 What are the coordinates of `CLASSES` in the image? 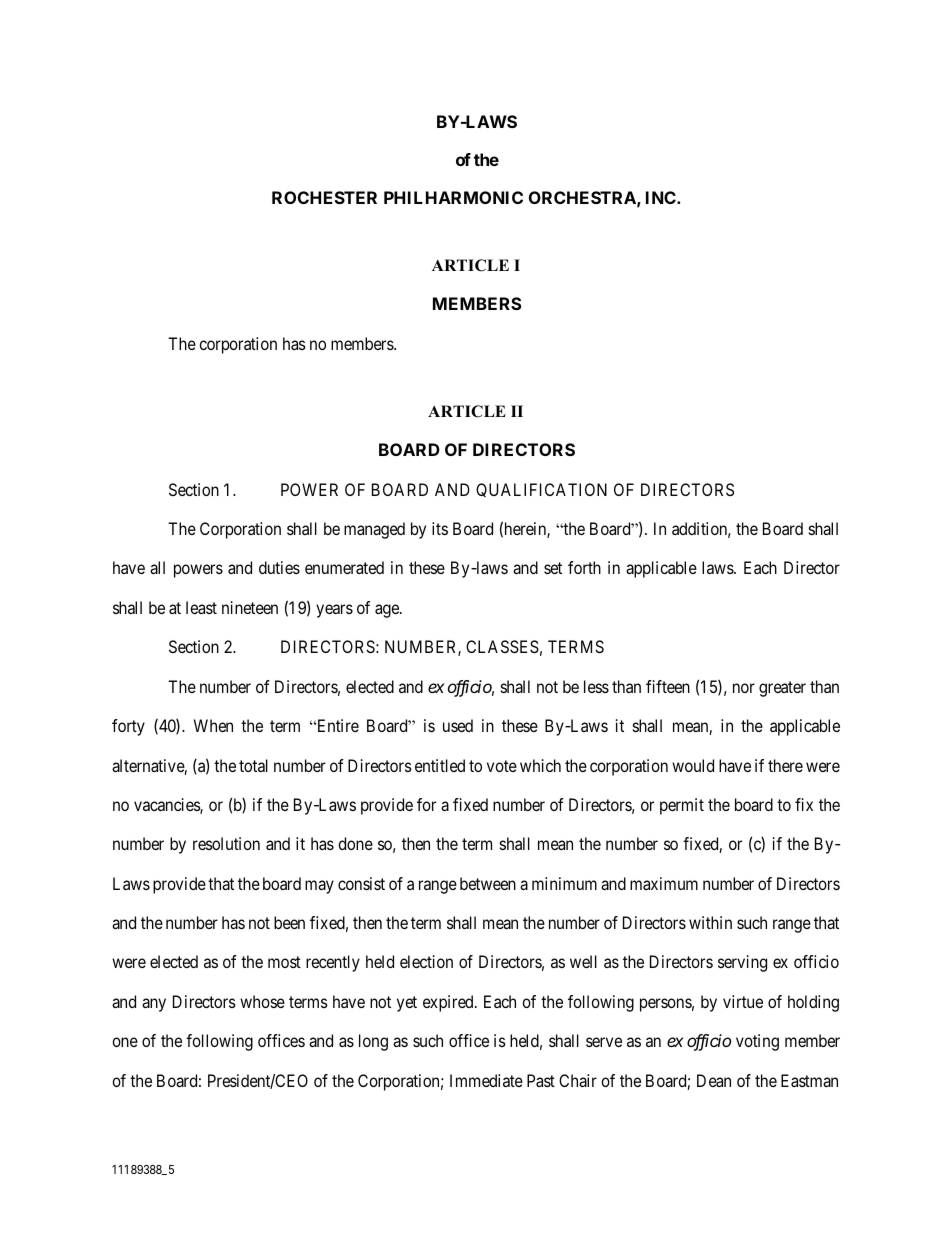 It's located at (502, 646).
